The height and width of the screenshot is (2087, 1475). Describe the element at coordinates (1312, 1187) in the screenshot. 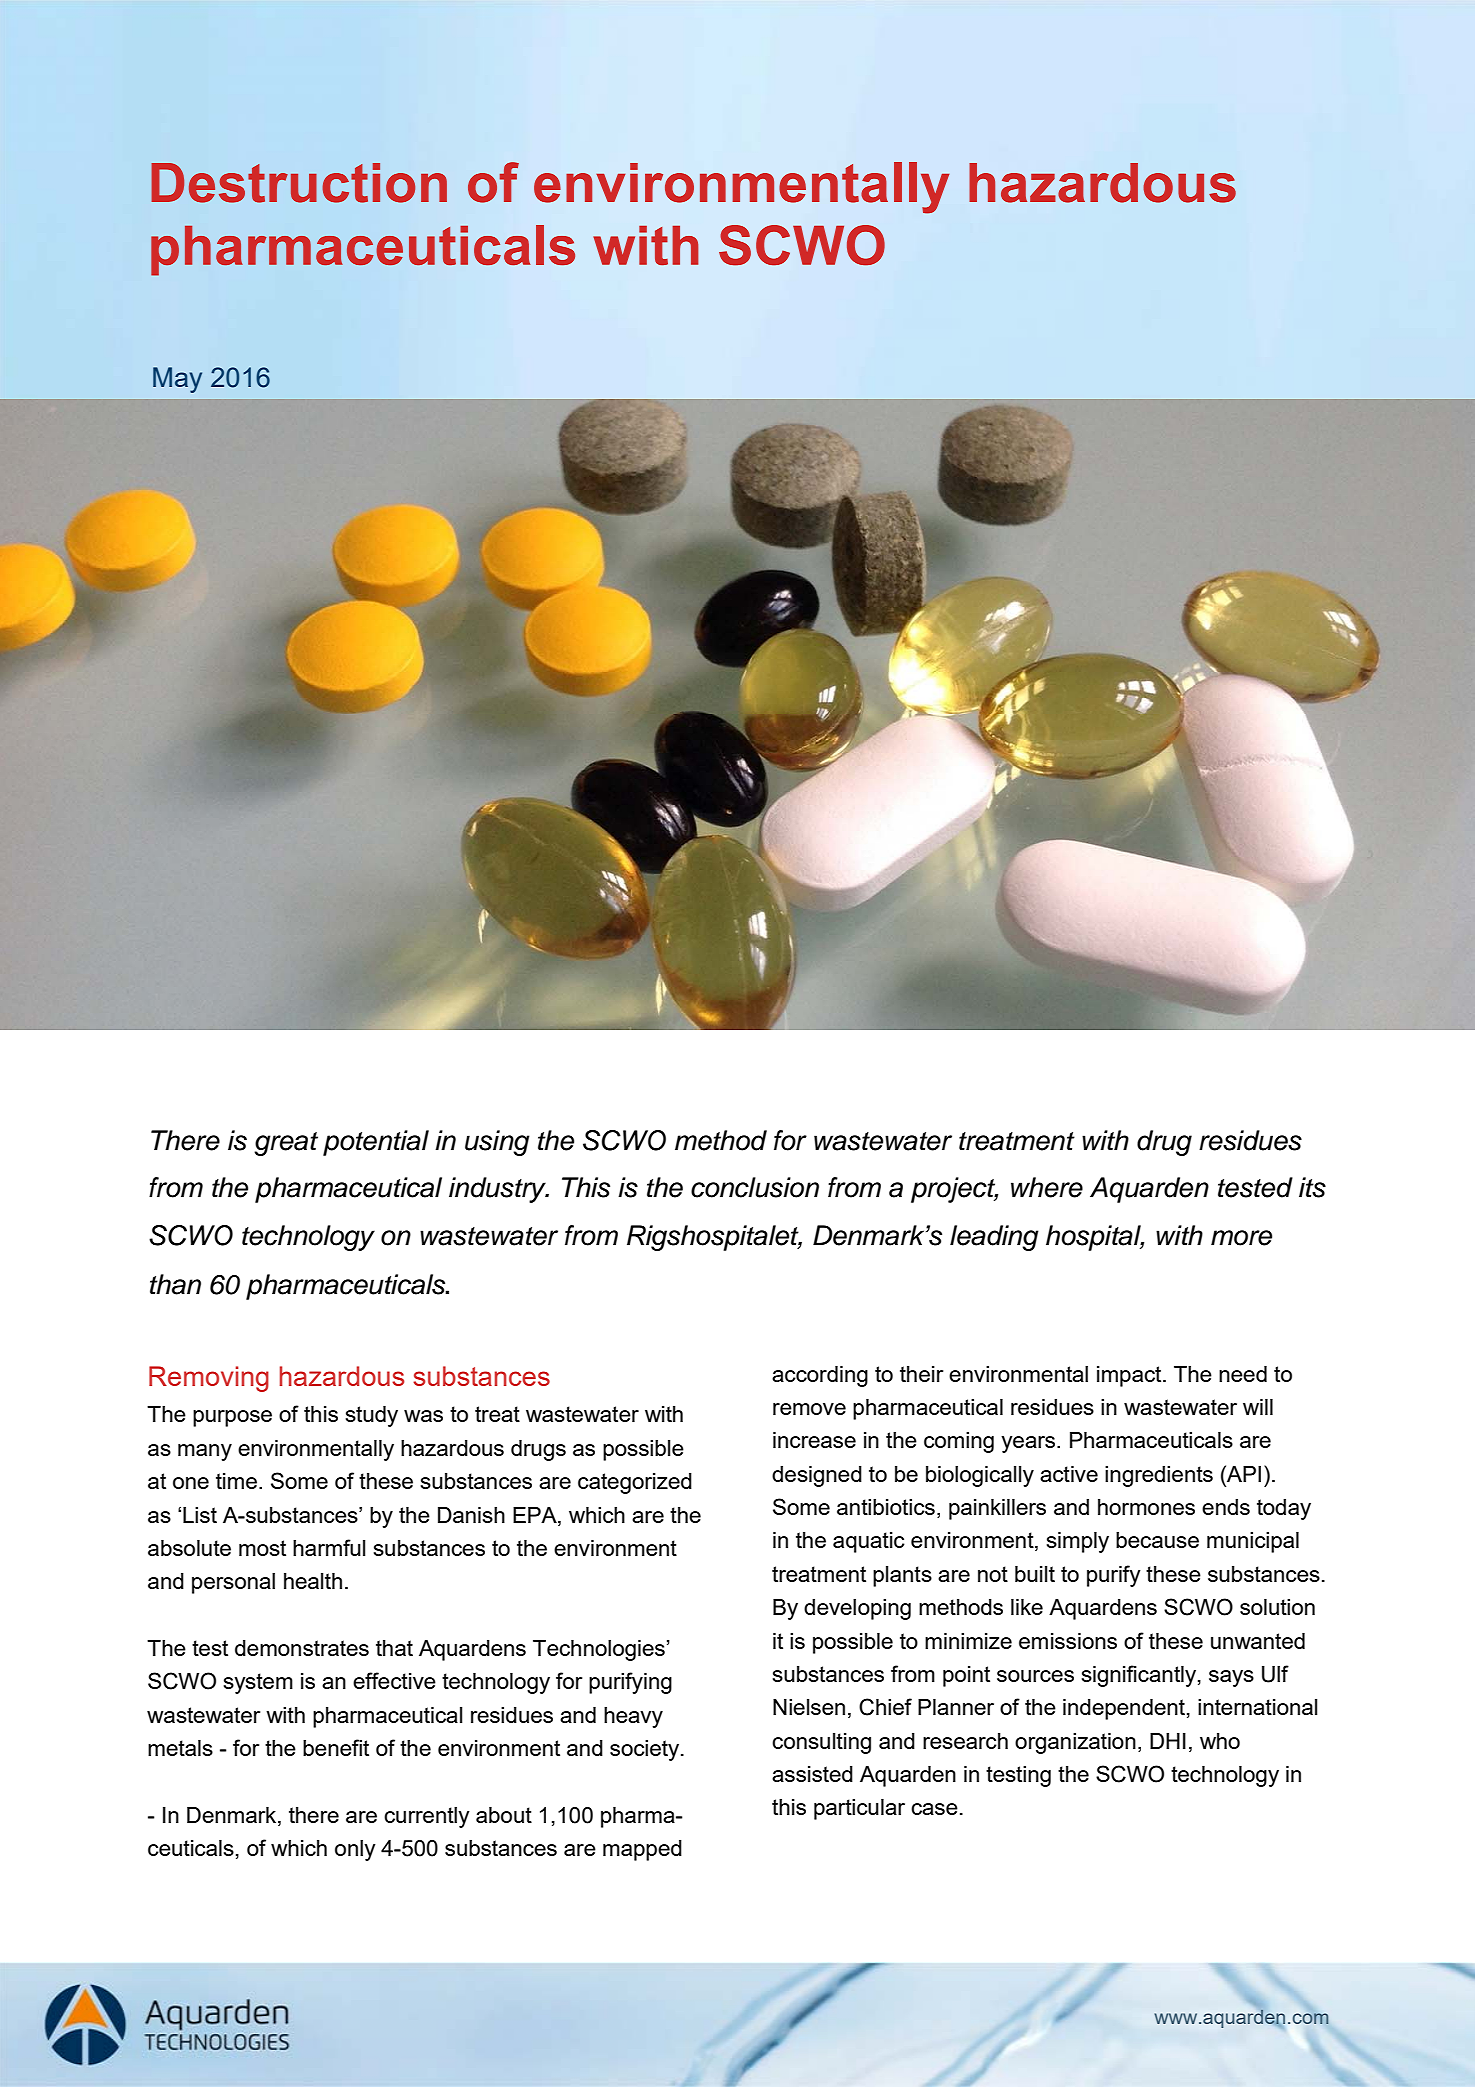

I see `its` at that location.
